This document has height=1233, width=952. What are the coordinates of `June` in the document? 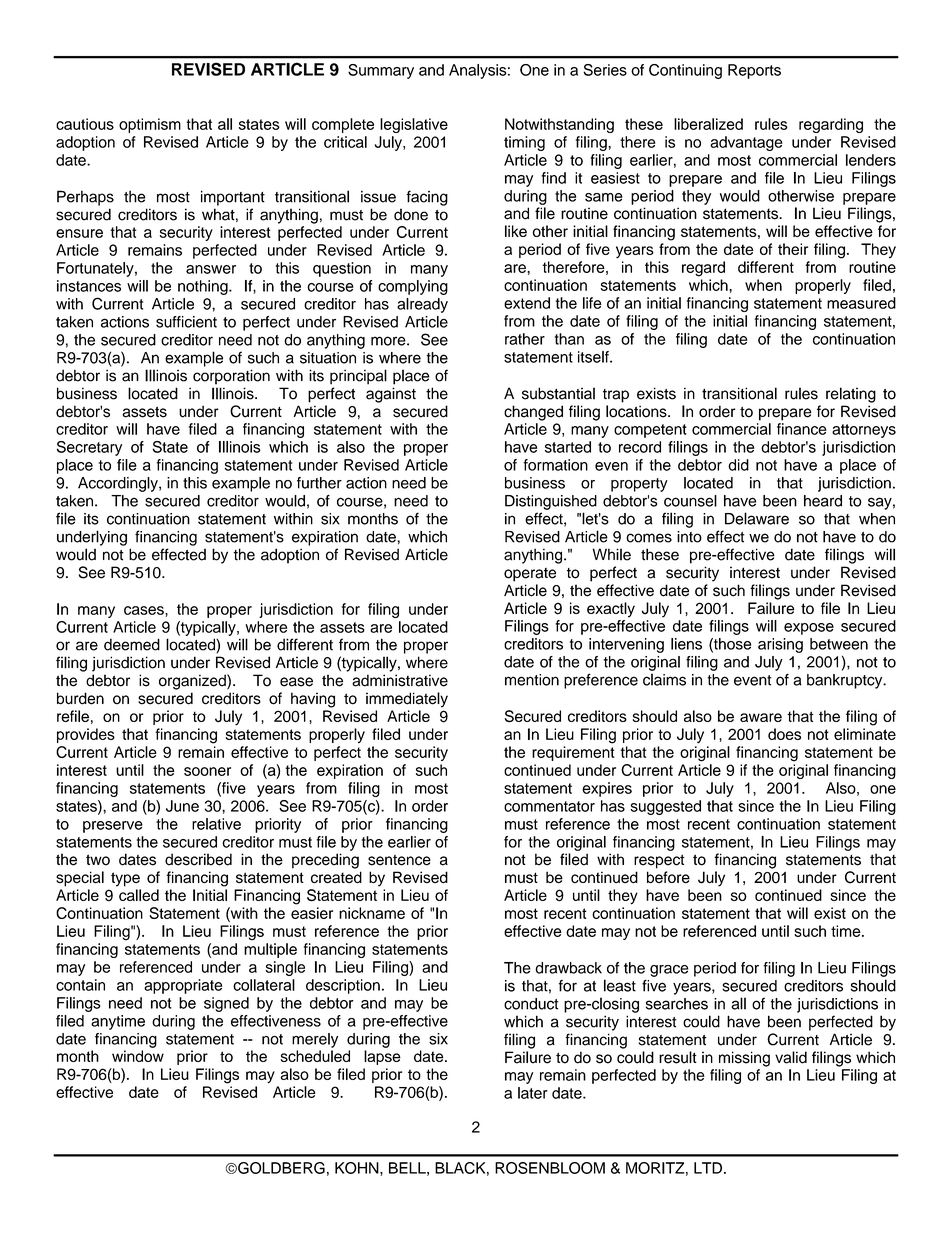 It's located at (182, 806).
